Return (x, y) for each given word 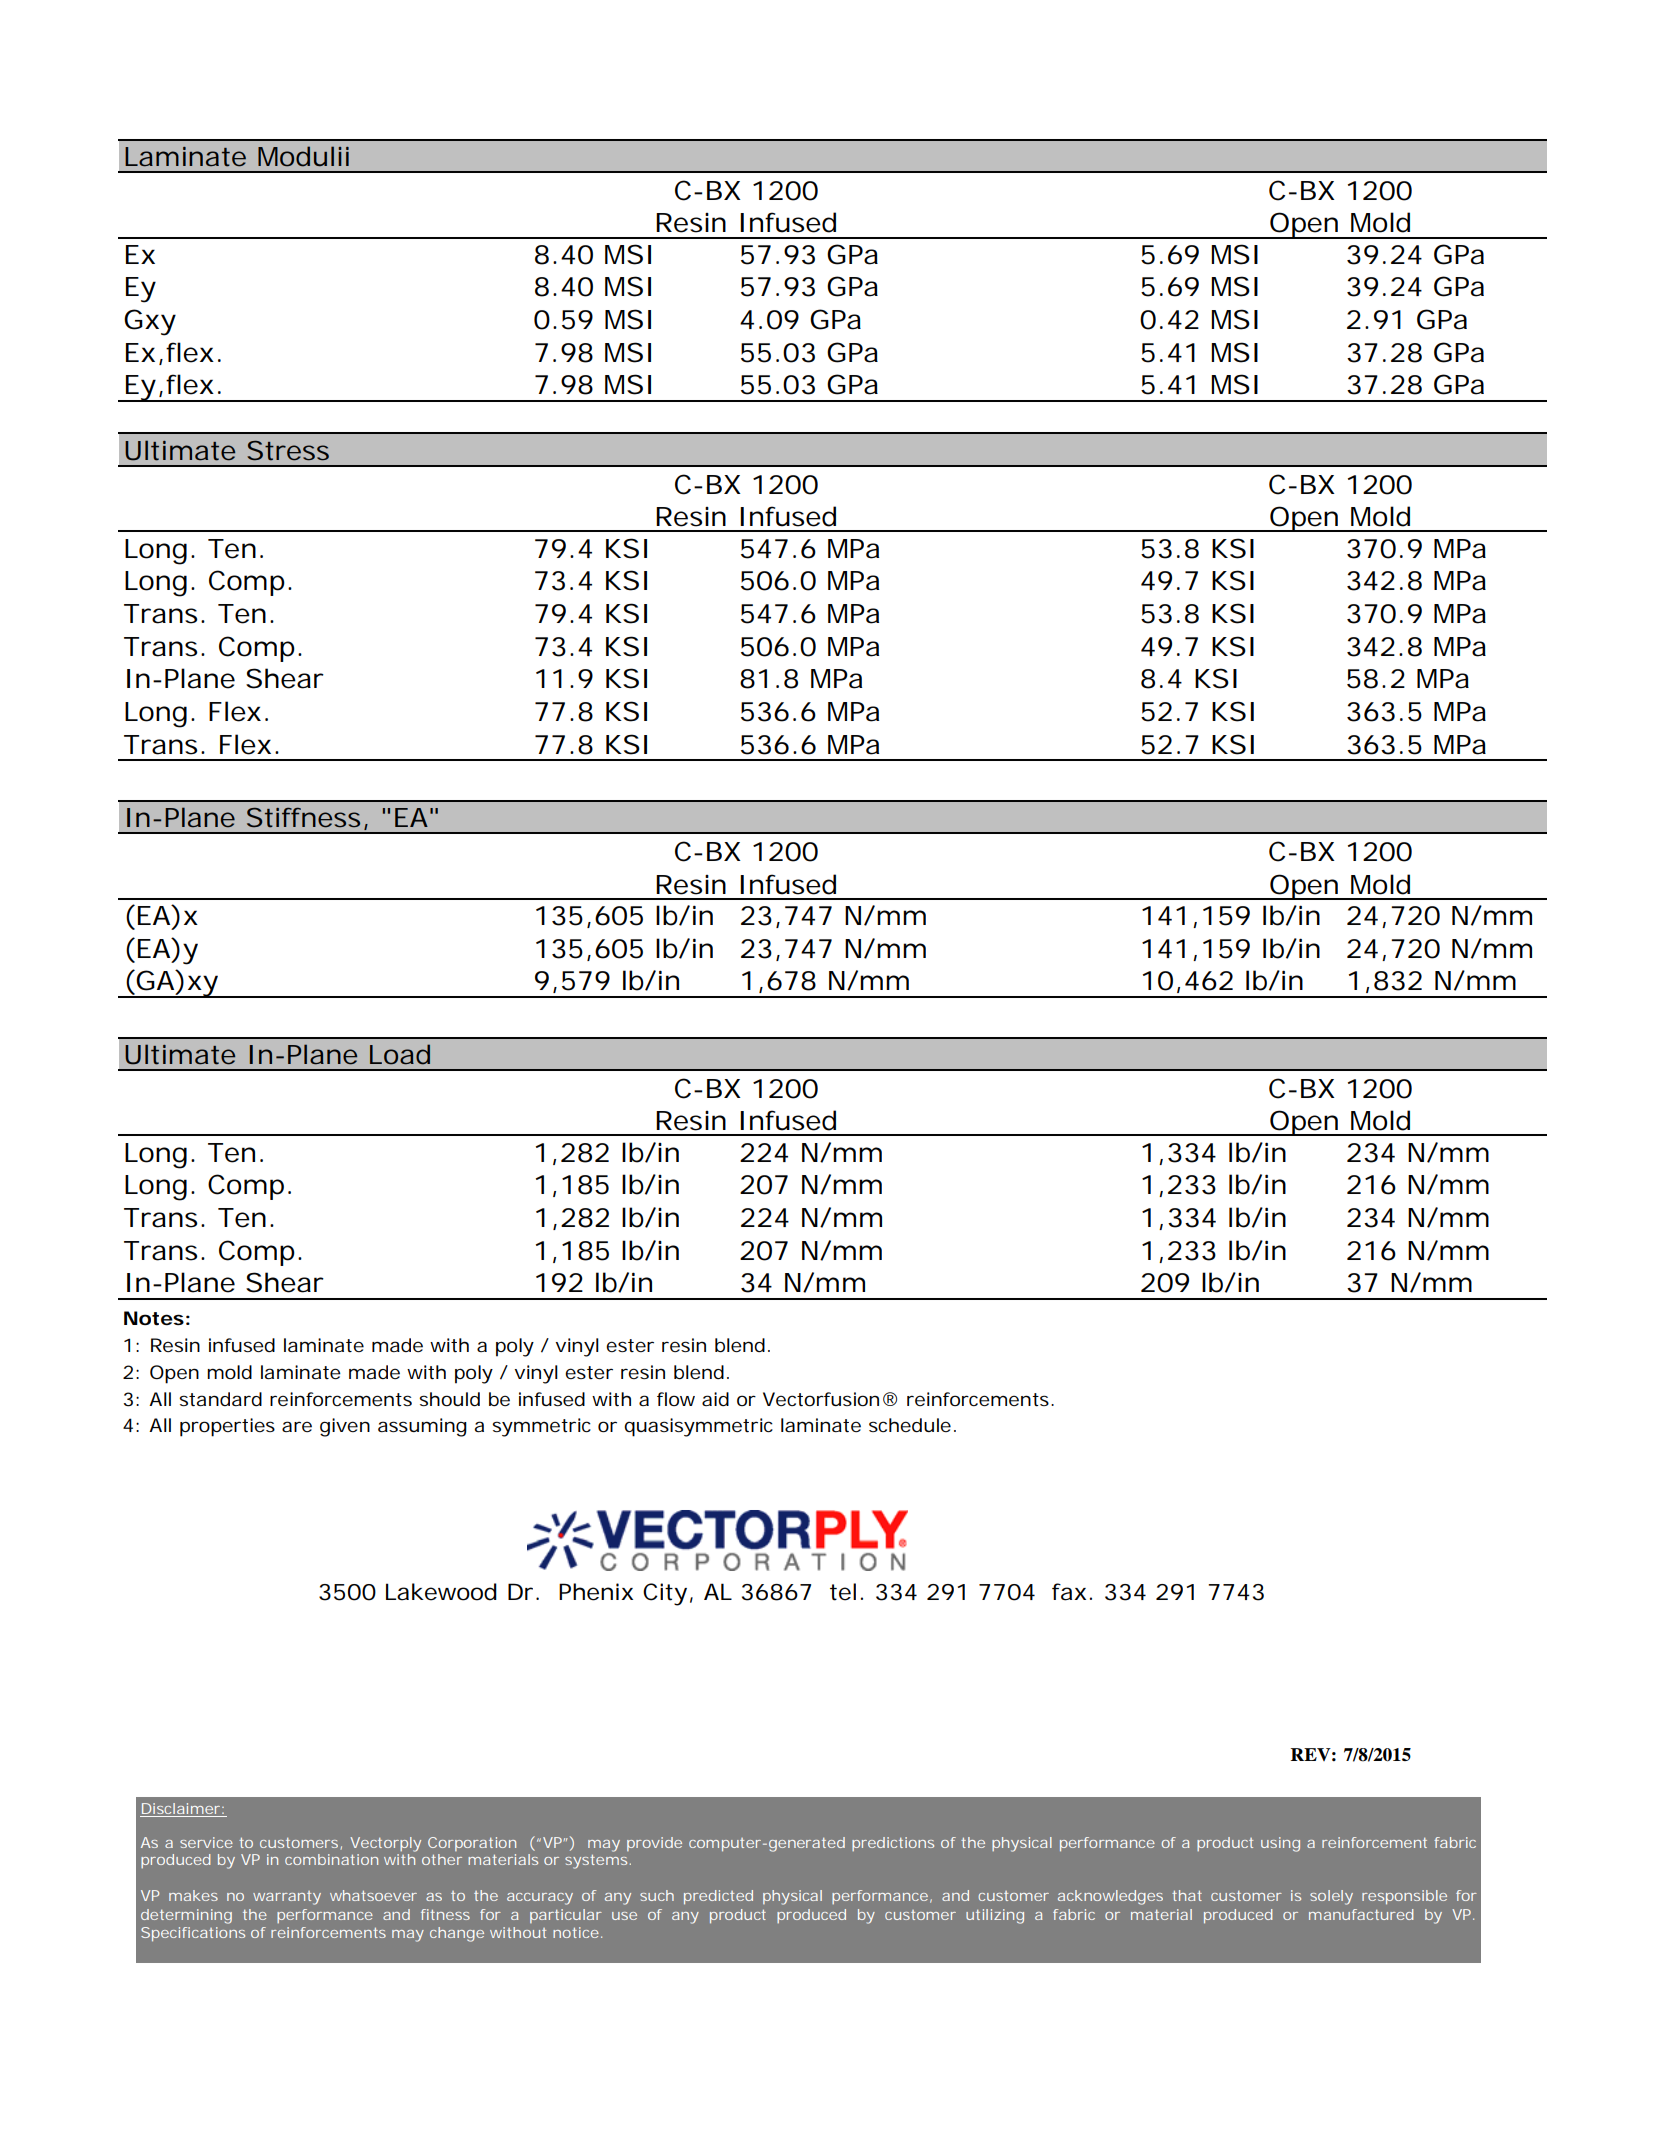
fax (1069, 1592)
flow (676, 1399)
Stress (288, 450)
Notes (154, 1318)
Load (400, 1054)
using (1280, 1844)
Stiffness (303, 817)
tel (843, 1592)
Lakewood (441, 1592)
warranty (287, 1898)
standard (220, 1399)
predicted (718, 1897)
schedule (910, 1425)
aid (715, 1399)
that (1187, 1895)
